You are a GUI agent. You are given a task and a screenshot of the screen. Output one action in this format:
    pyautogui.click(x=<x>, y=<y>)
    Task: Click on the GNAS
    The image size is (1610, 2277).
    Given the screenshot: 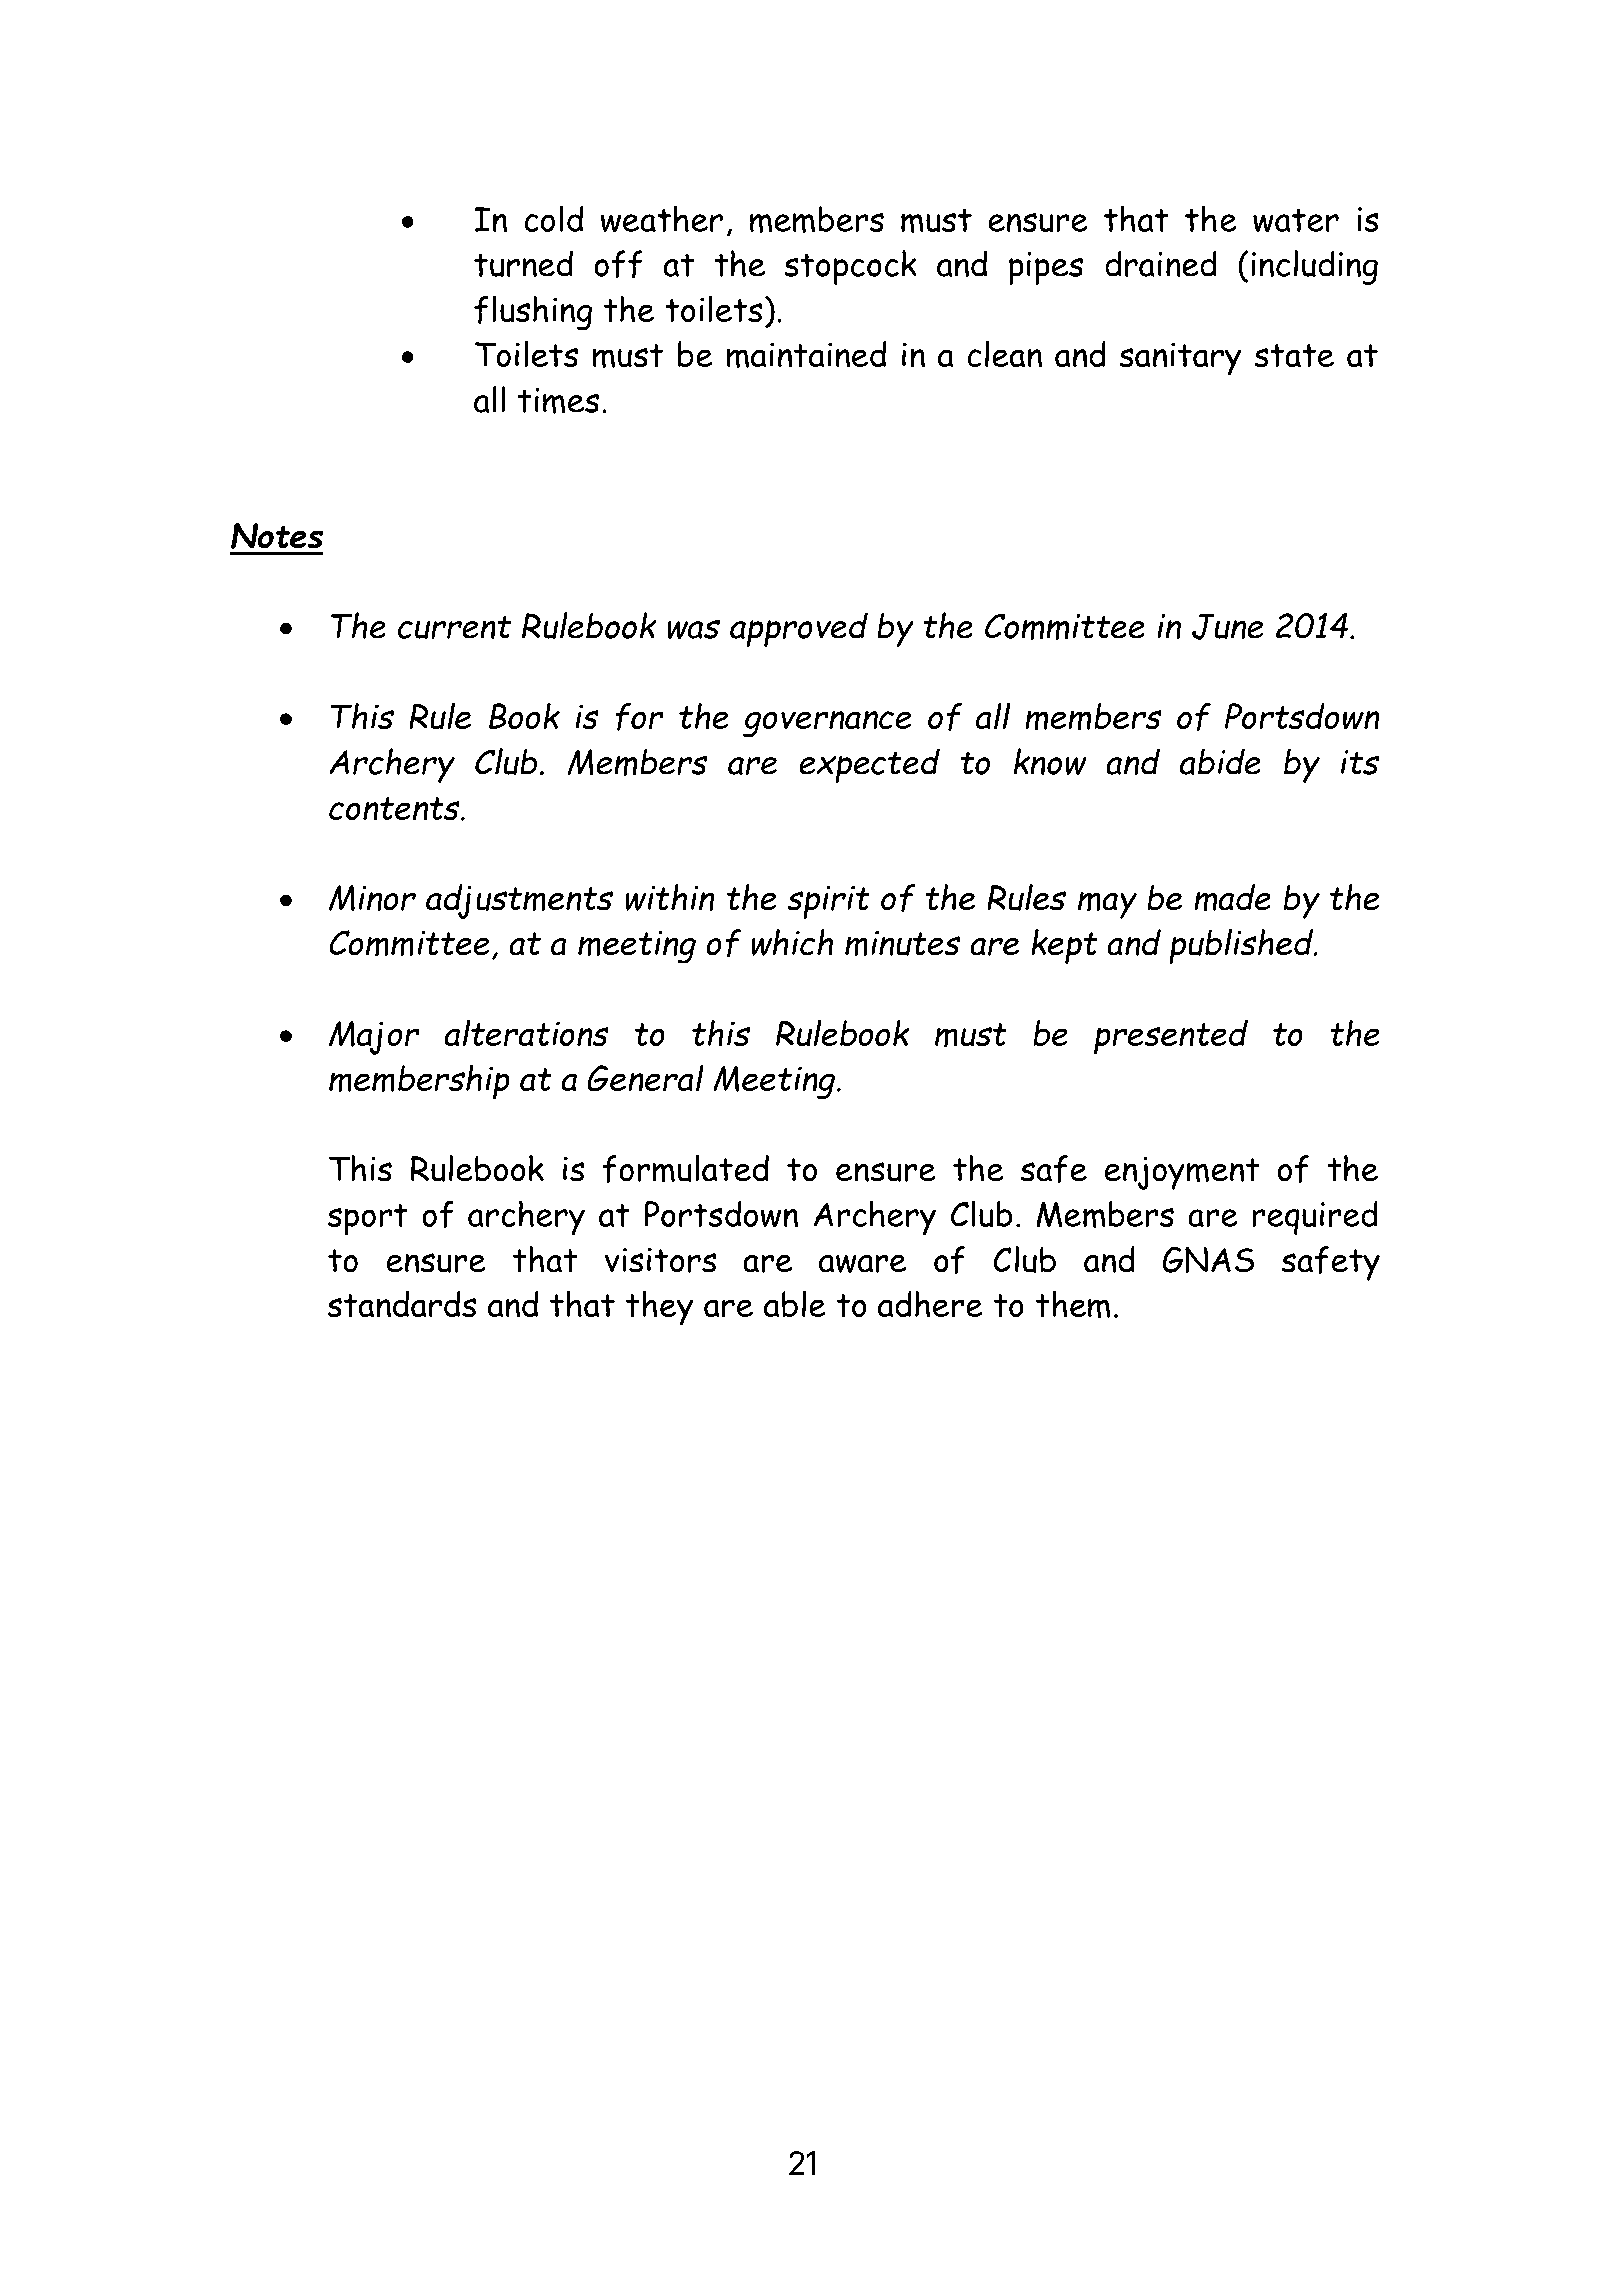 What is the action you would take?
    pyautogui.click(x=1208, y=1259)
